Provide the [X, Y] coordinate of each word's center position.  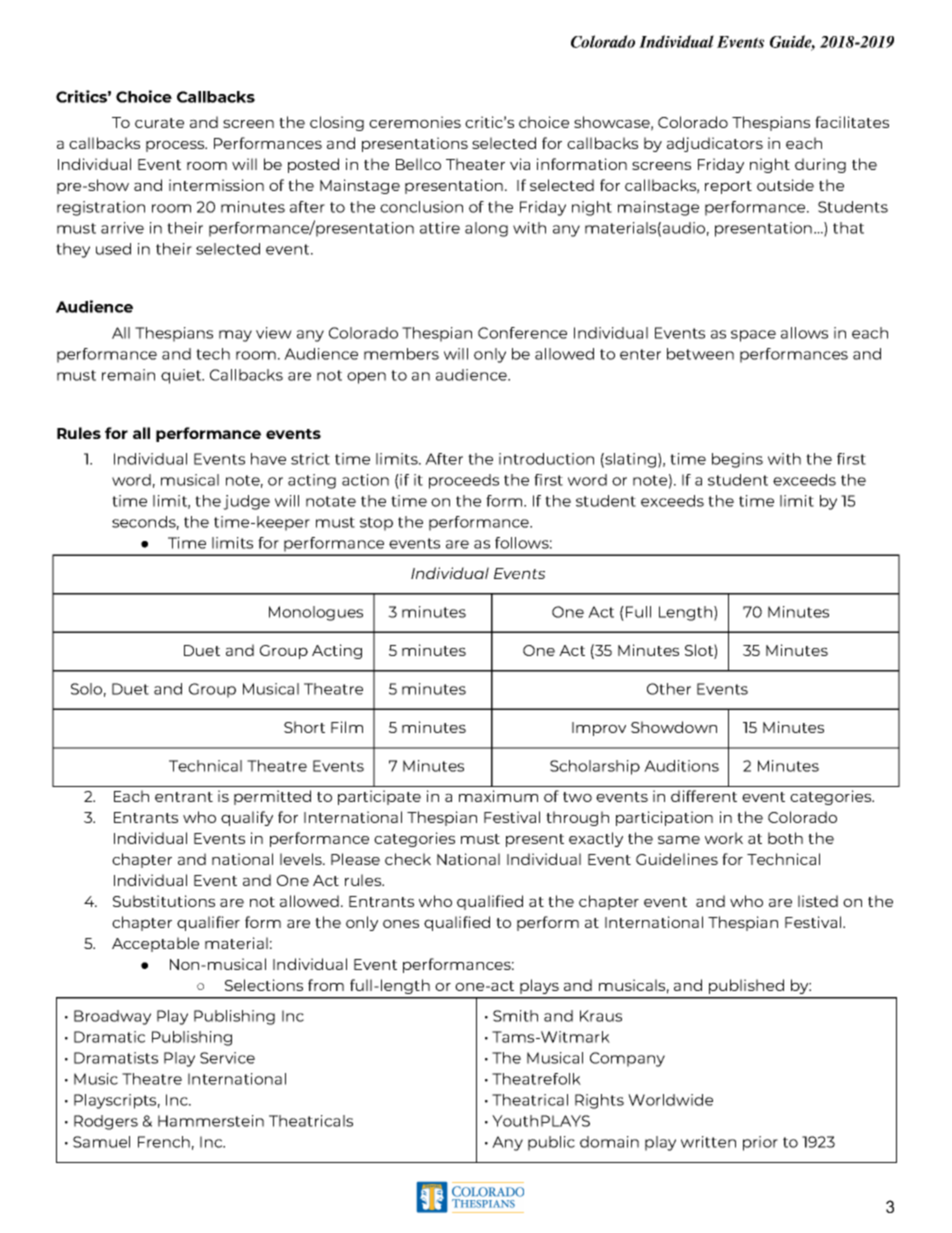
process [176, 146]
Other [669, 689]
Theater [475, 164]
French [164, 1142]
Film [347, 727]
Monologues [316, 613]
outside [785, 185]
